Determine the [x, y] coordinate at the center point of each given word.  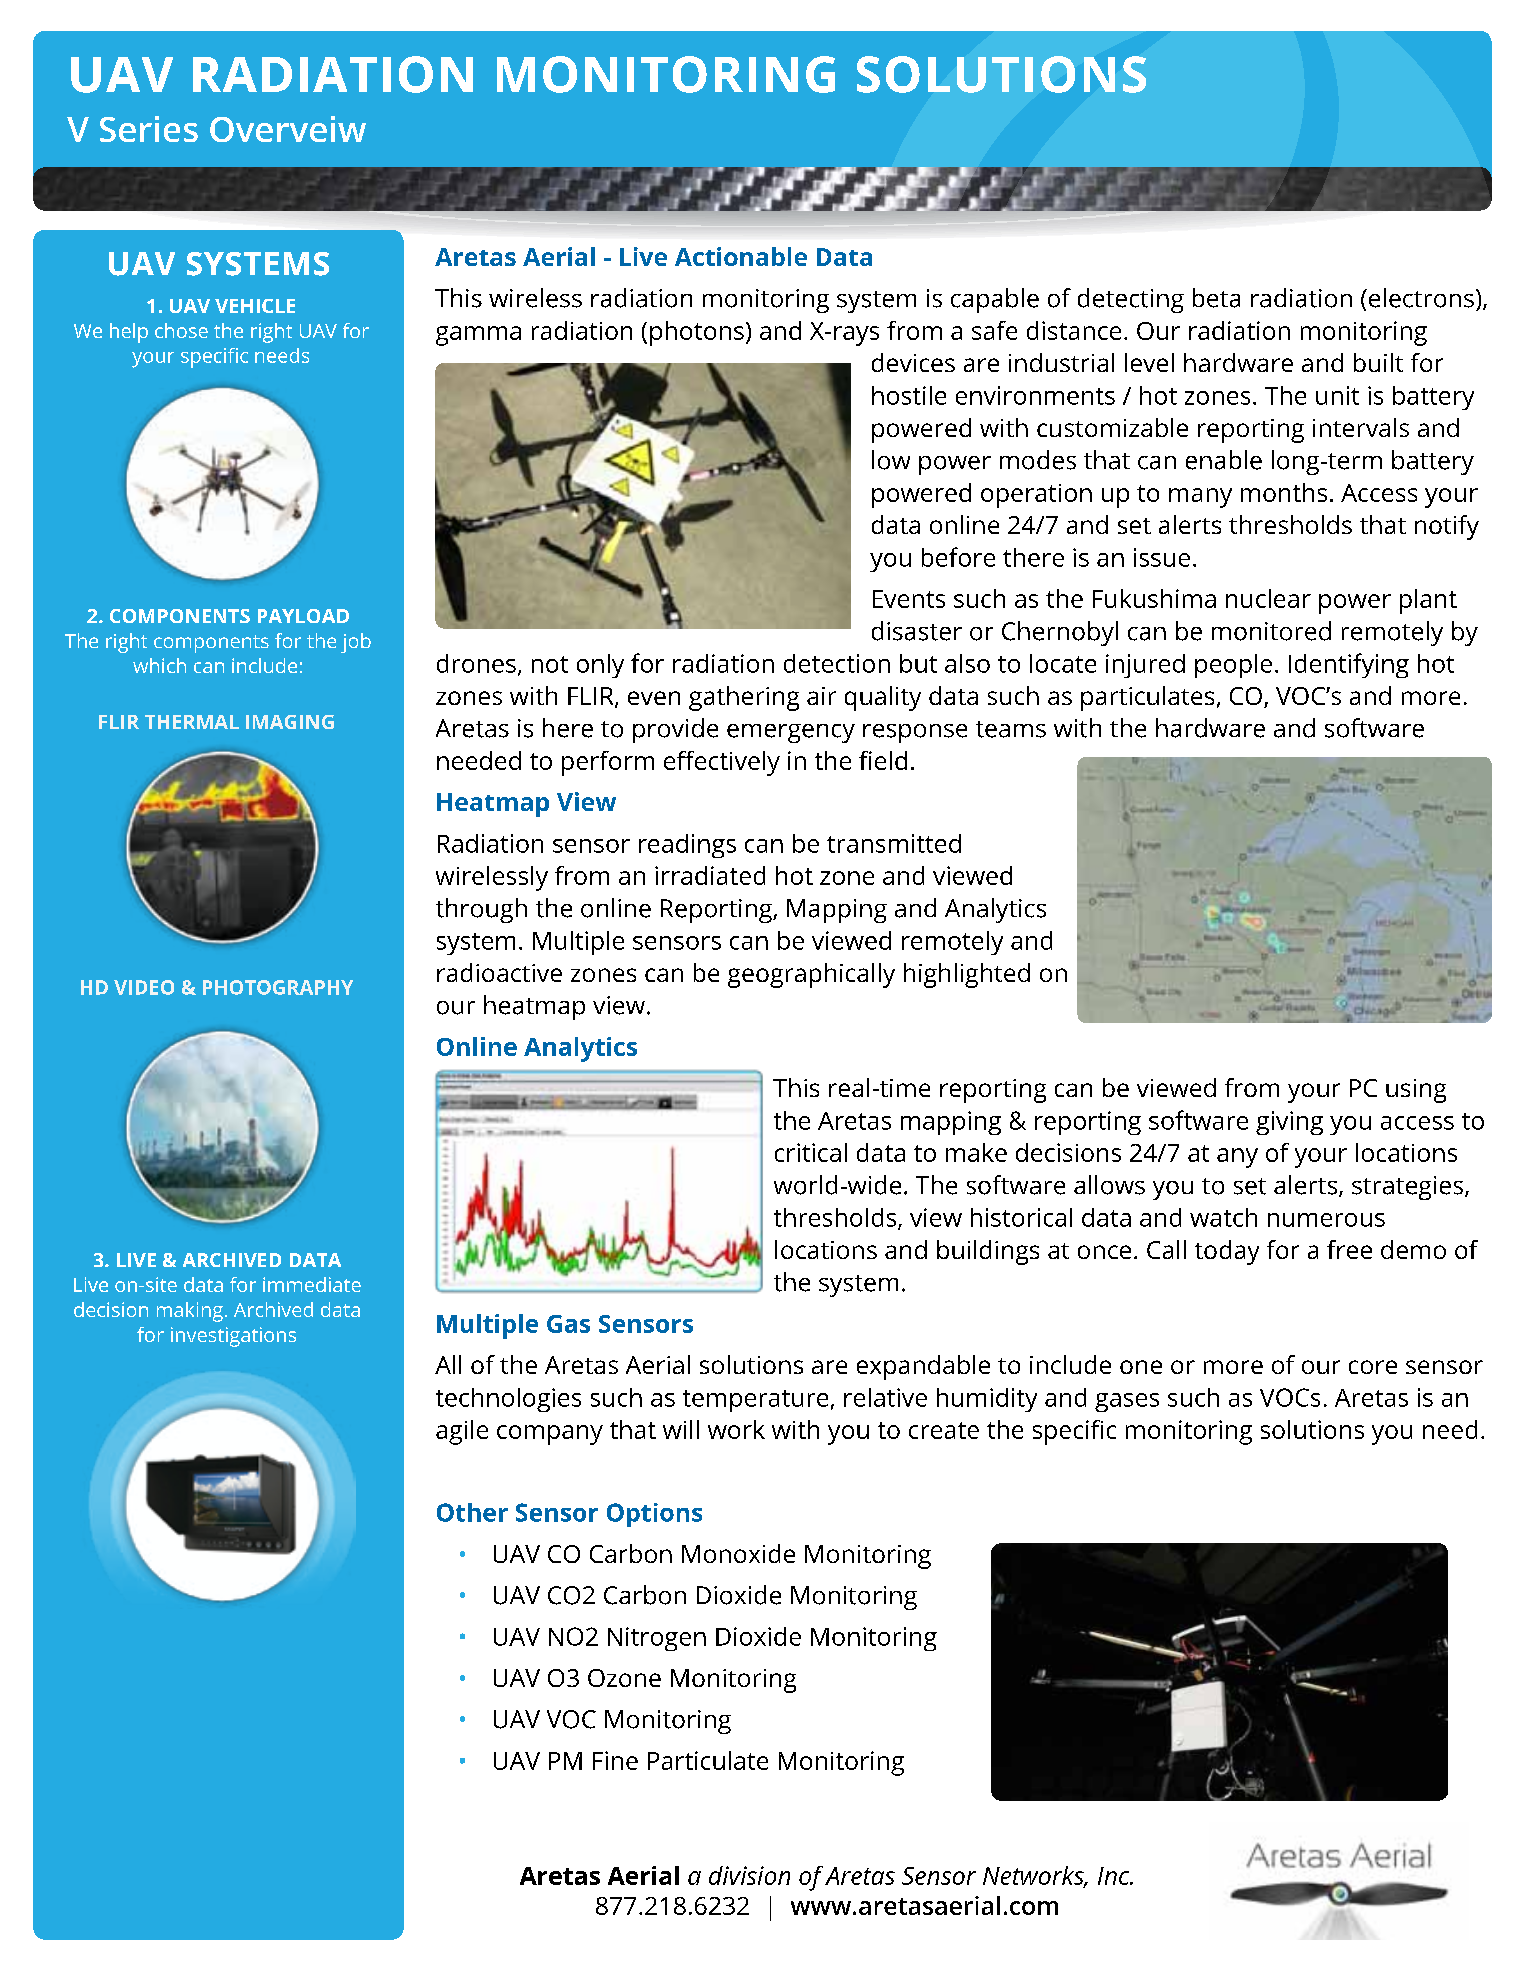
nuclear [1268, 598]
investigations [233, 1337]
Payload [303, 616]
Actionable [741, 256]
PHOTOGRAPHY [278, 987]
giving [1289, 1123]
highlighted [967, 975]
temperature [755, 1401]
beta [1216, 298]
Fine [615, 1760]
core [1373, 1367]
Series [149, 129]
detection [837, 663]
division [749, 1875]
